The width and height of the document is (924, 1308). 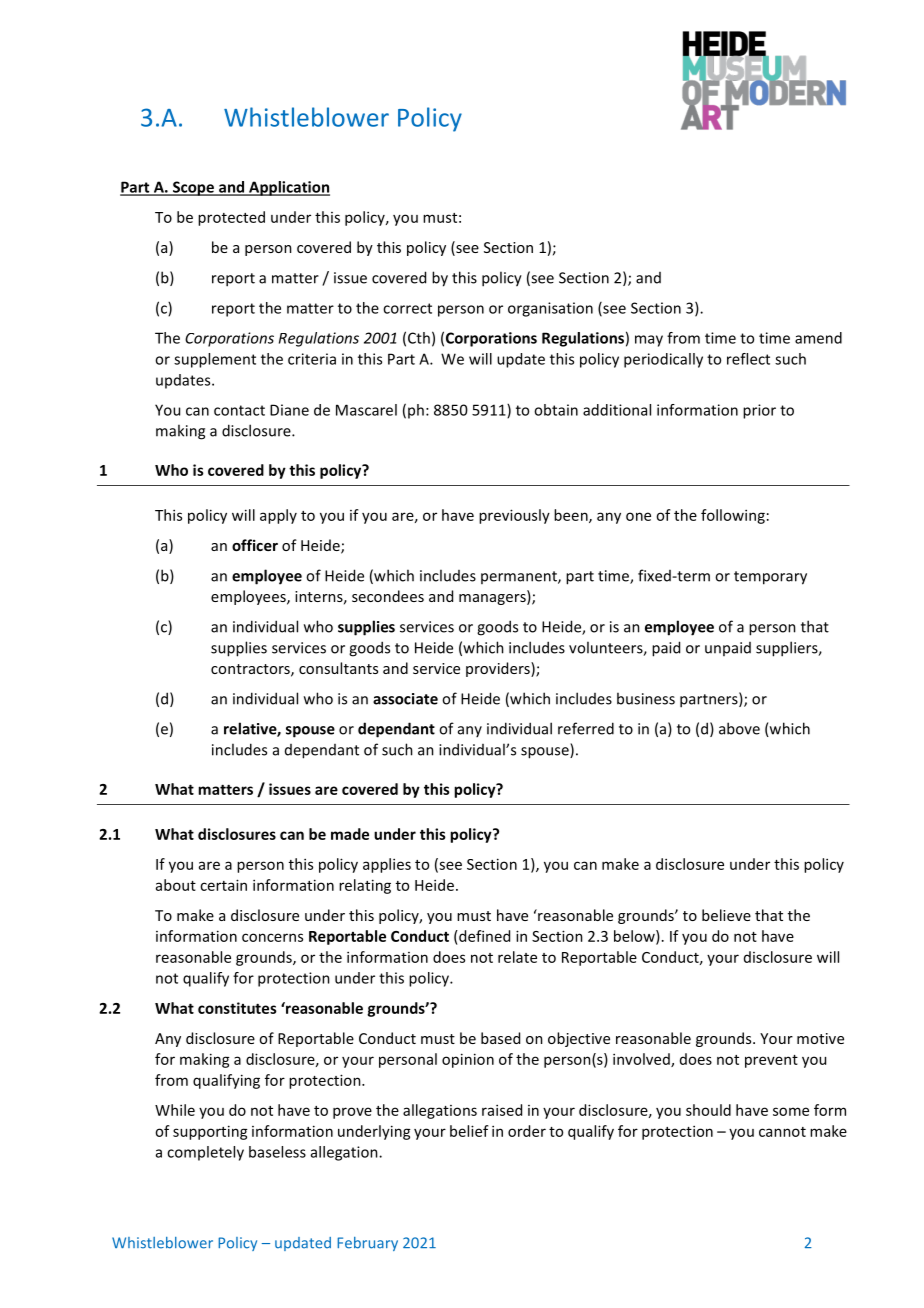 I want to click on protected, so click(x=231, y=218).
